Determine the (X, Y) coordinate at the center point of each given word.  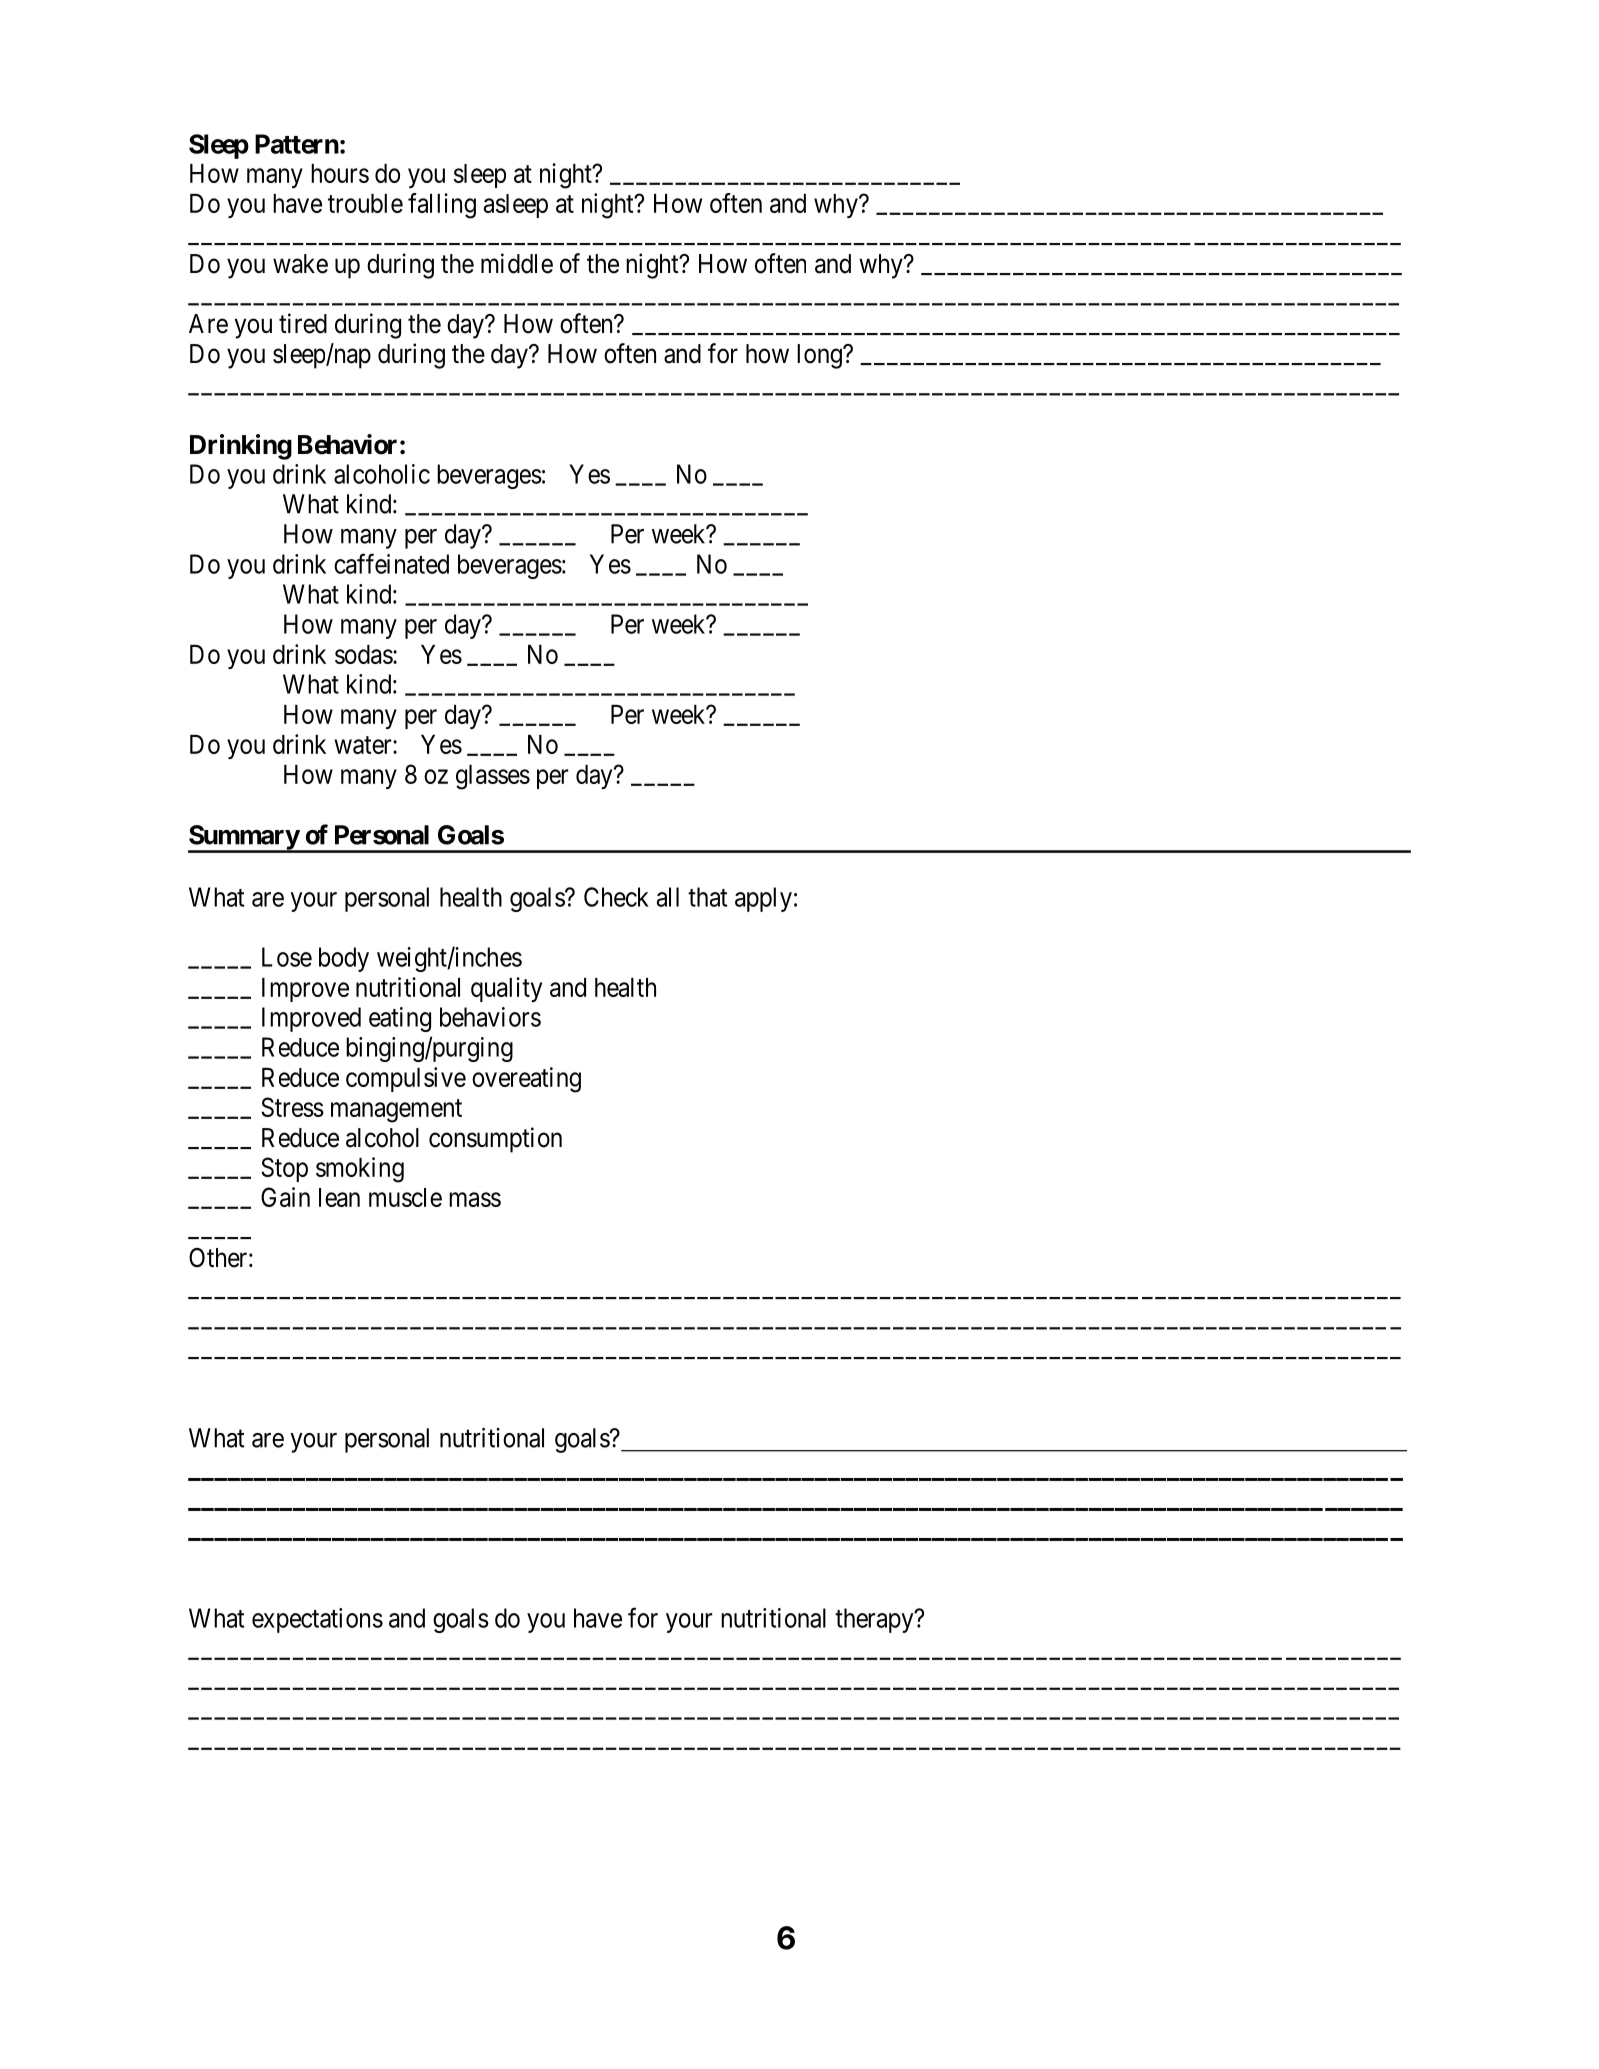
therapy (875, 1620)
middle (517, 263)
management (396, 1111)
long (820, 356)
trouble (365, 203)
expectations (317, 1620)
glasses (493, 777)
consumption (495, 1140)
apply (763, 899)
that (707, 897)
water (364, 745)
